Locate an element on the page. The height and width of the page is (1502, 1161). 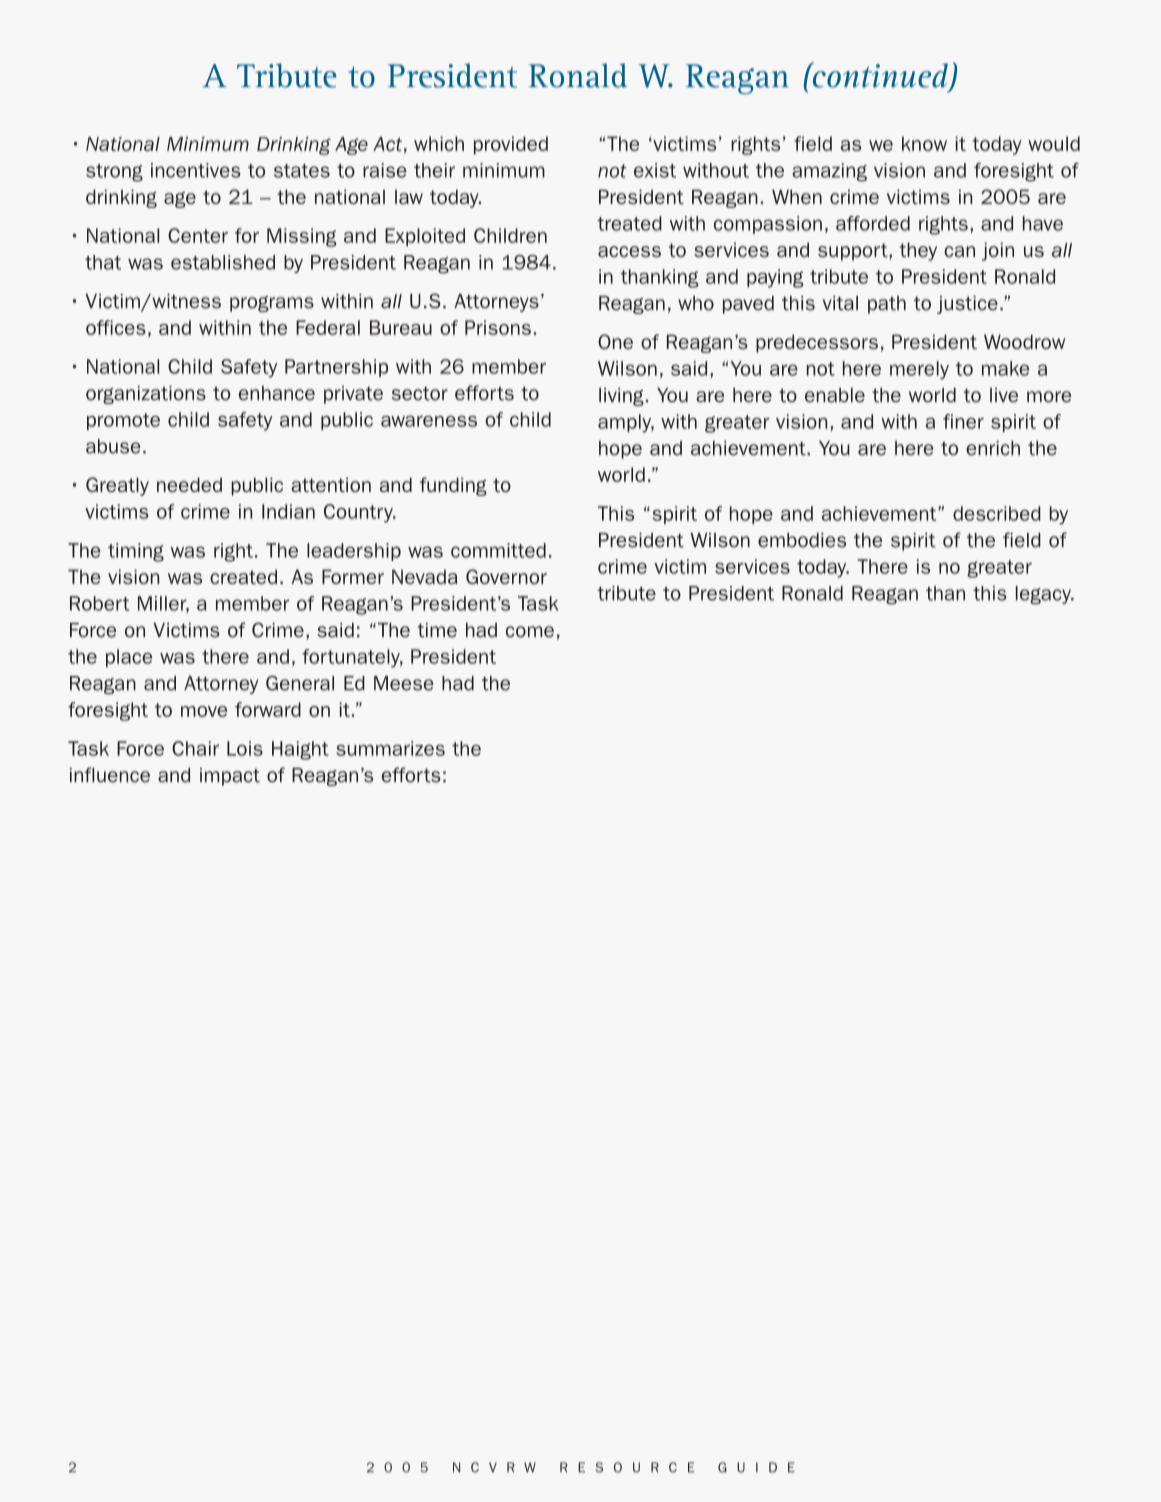
incentives is located at coordinates (196, 170).
